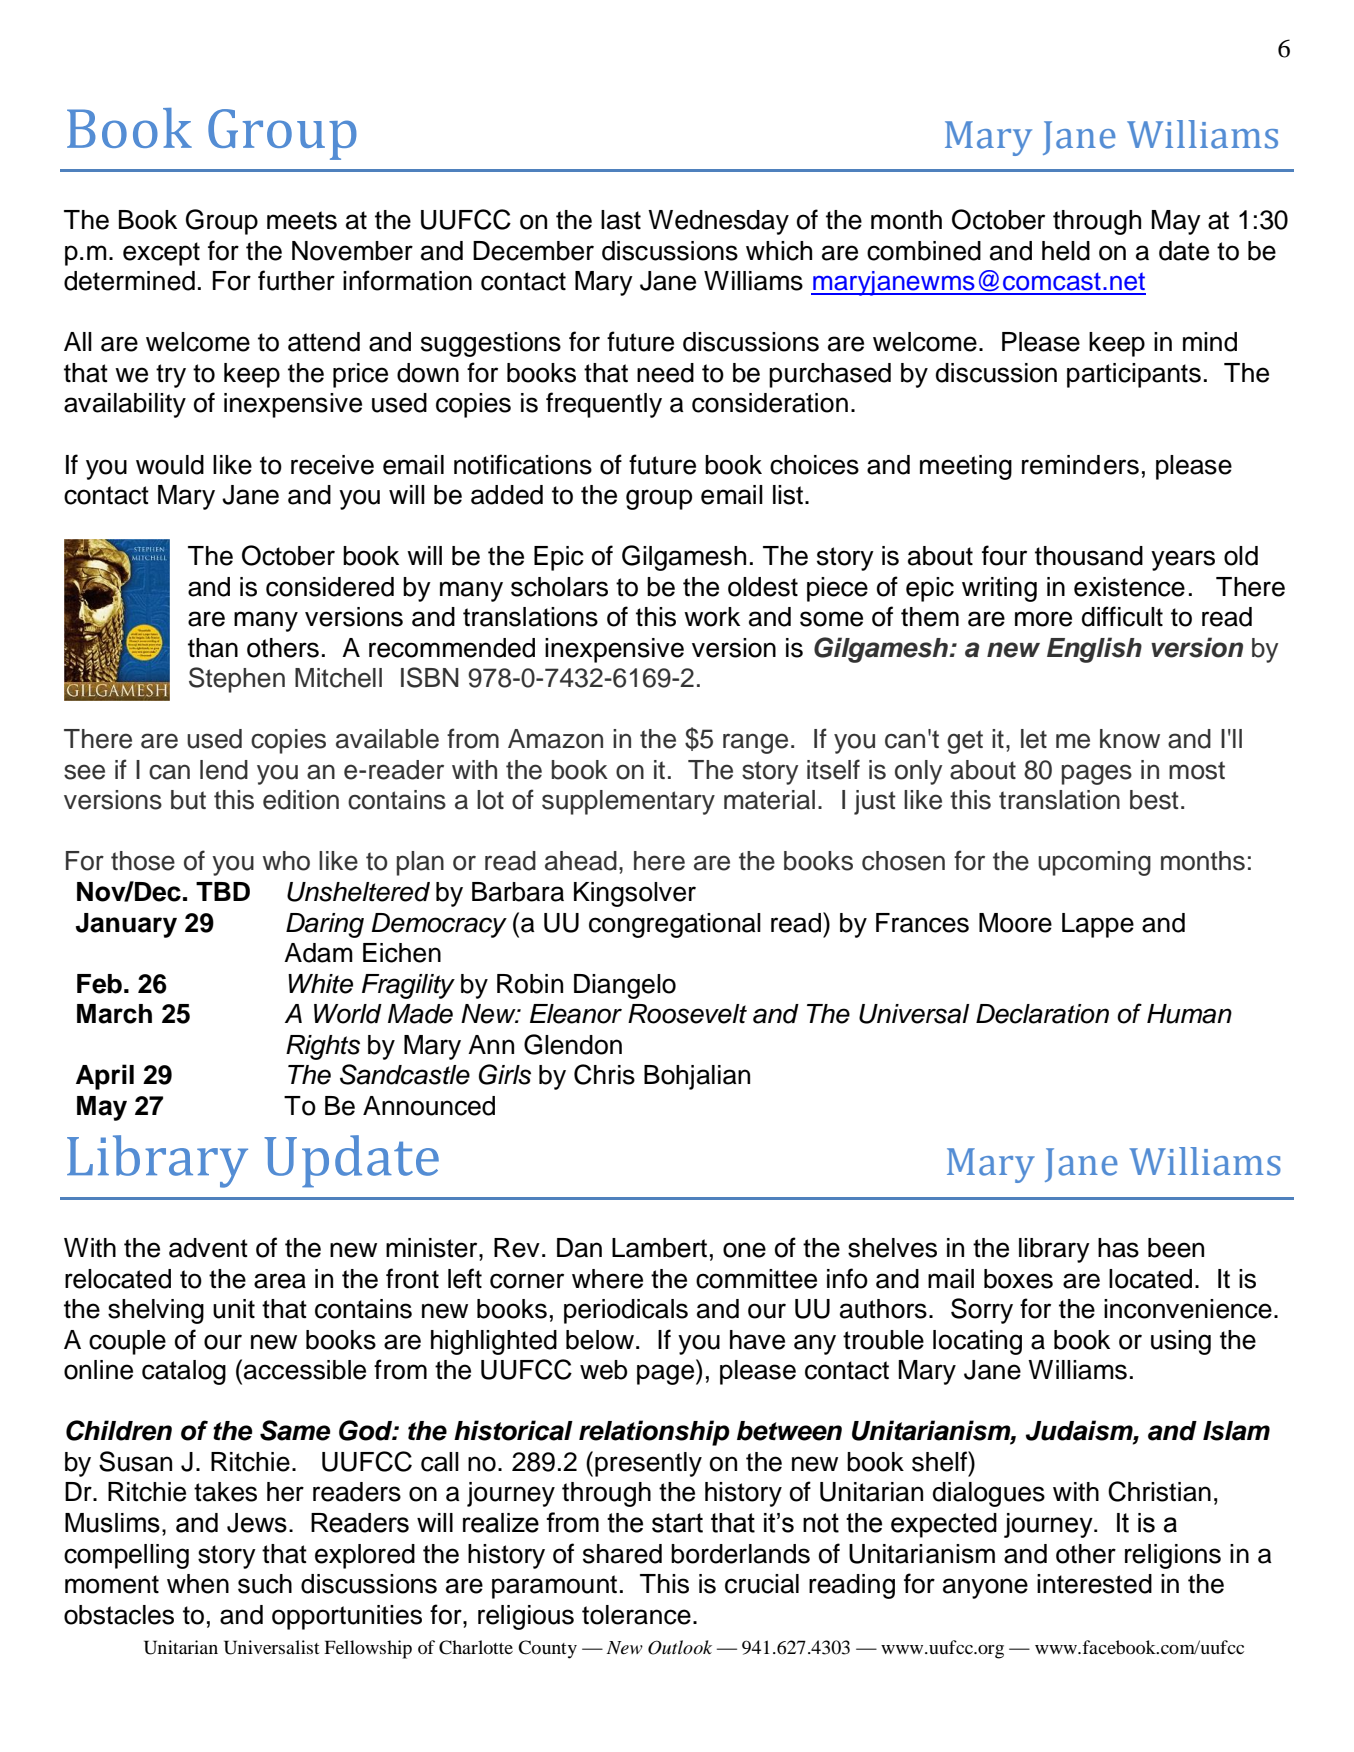 This screenshot has height=1752, width=1354. Describe the element at coordinates (161, 254) in the screenshot. I see `except` at that location.
